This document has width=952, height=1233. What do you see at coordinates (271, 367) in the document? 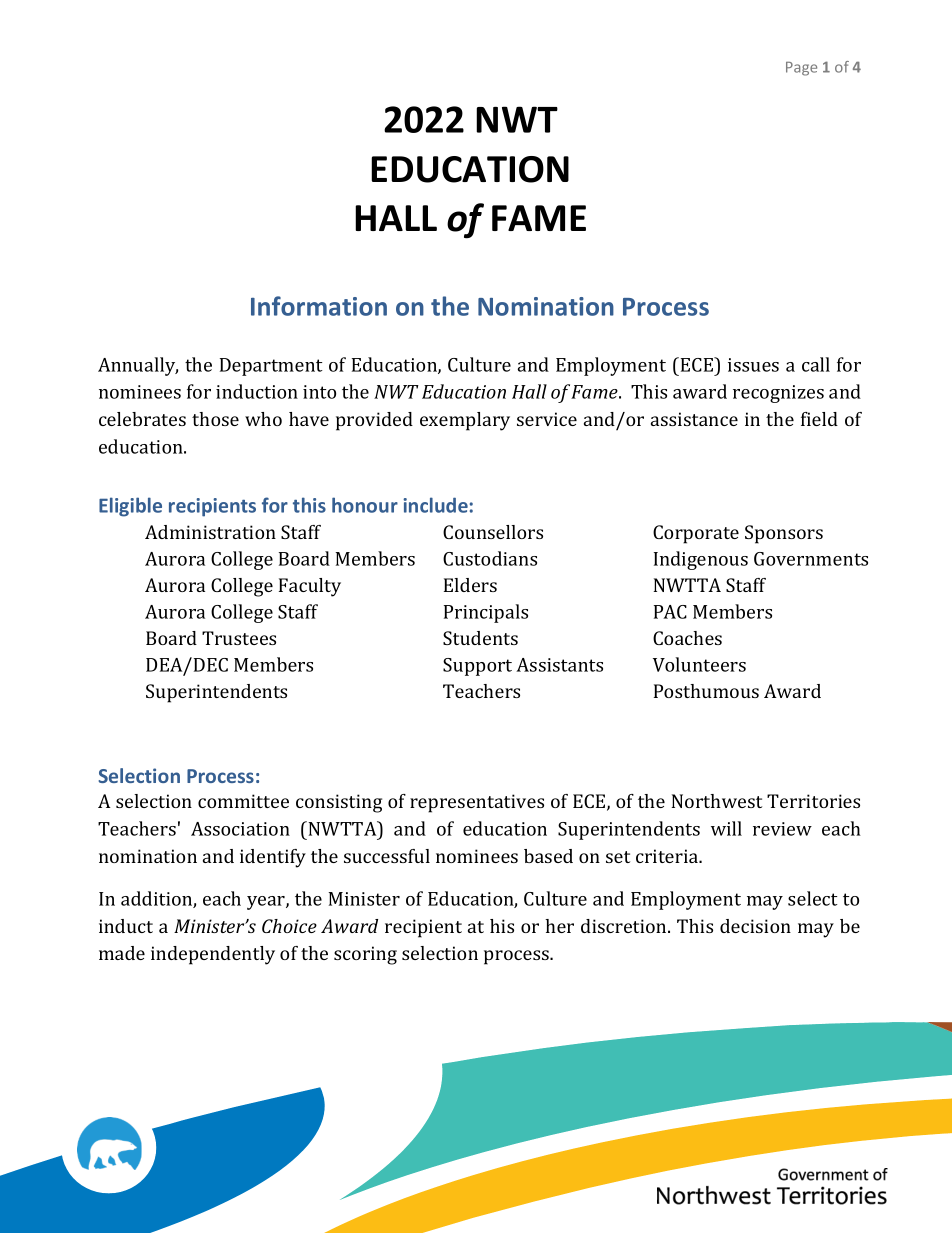
I see `Department` at bounding box center [271, 367].
